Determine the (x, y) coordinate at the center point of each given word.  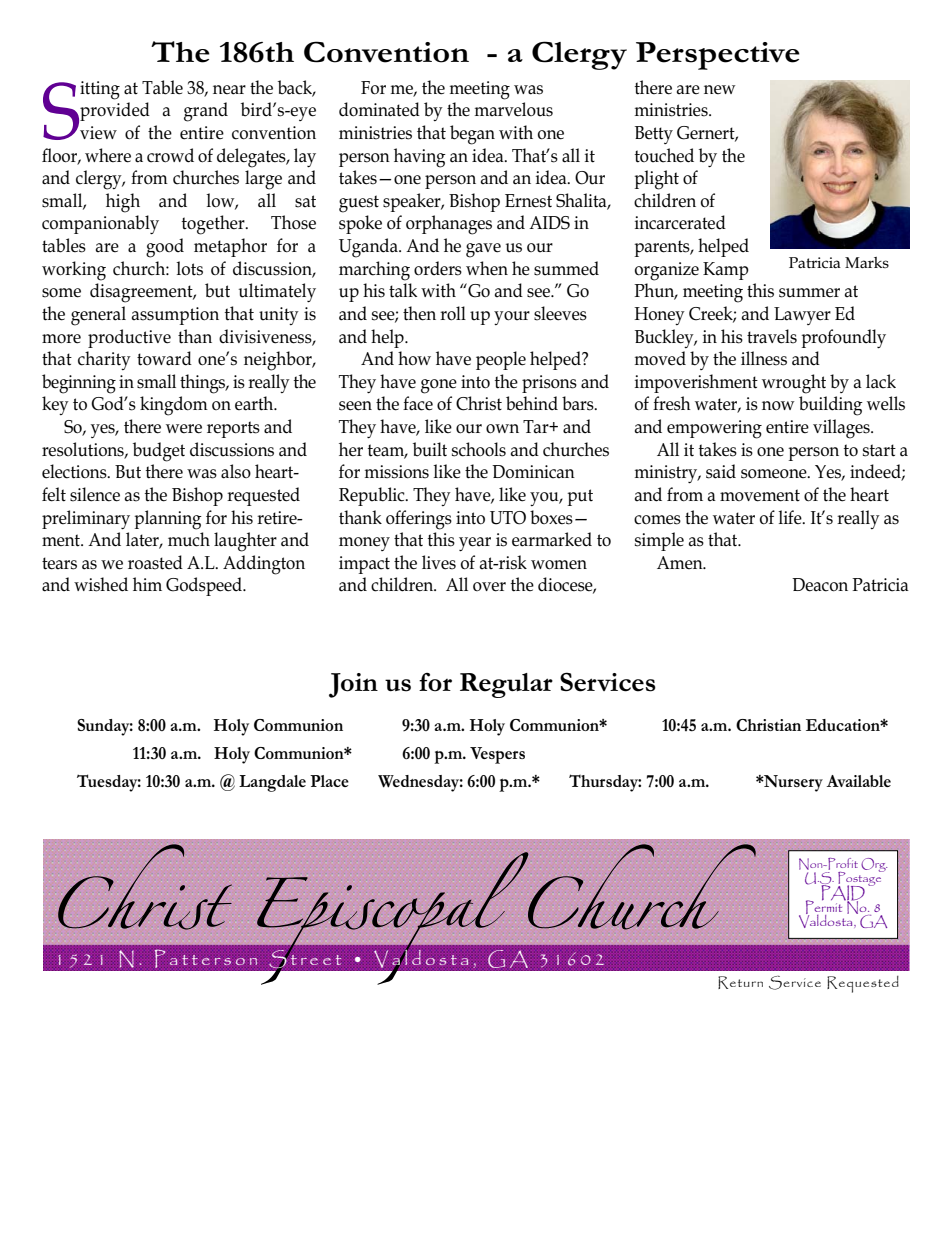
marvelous (514, 109)
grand (206, 112)
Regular (506, 685)
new (719, 89)
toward (164, 358)
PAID (842, 892)
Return (740, 982)
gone (439, 386)
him (147, 584)
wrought (794, 384)
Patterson (206, 959)
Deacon (820, 585)
